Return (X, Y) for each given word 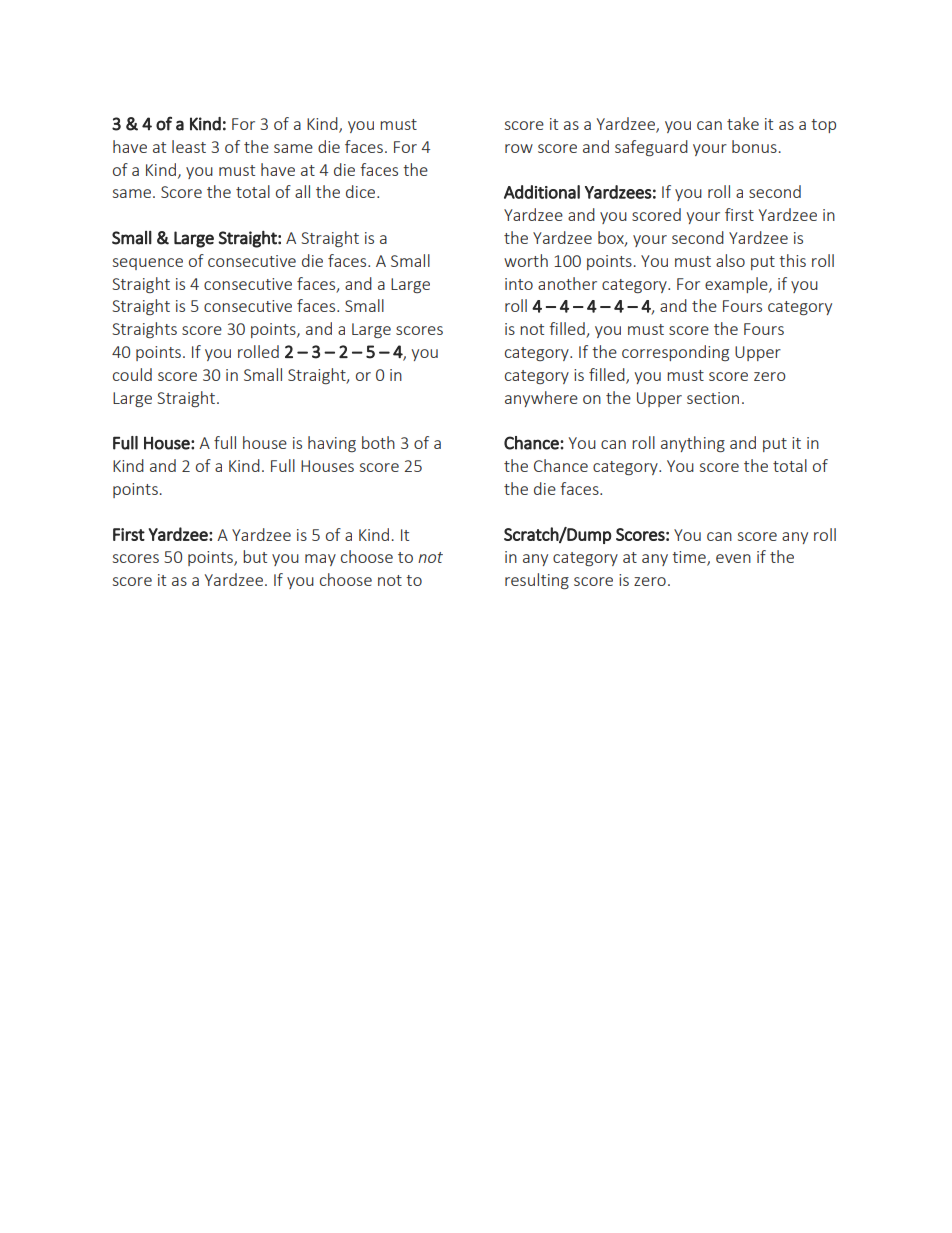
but (255, 556)
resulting (537, 581)
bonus (754, 146)
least (189, 146)
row (519, 148)
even (733, 558)
